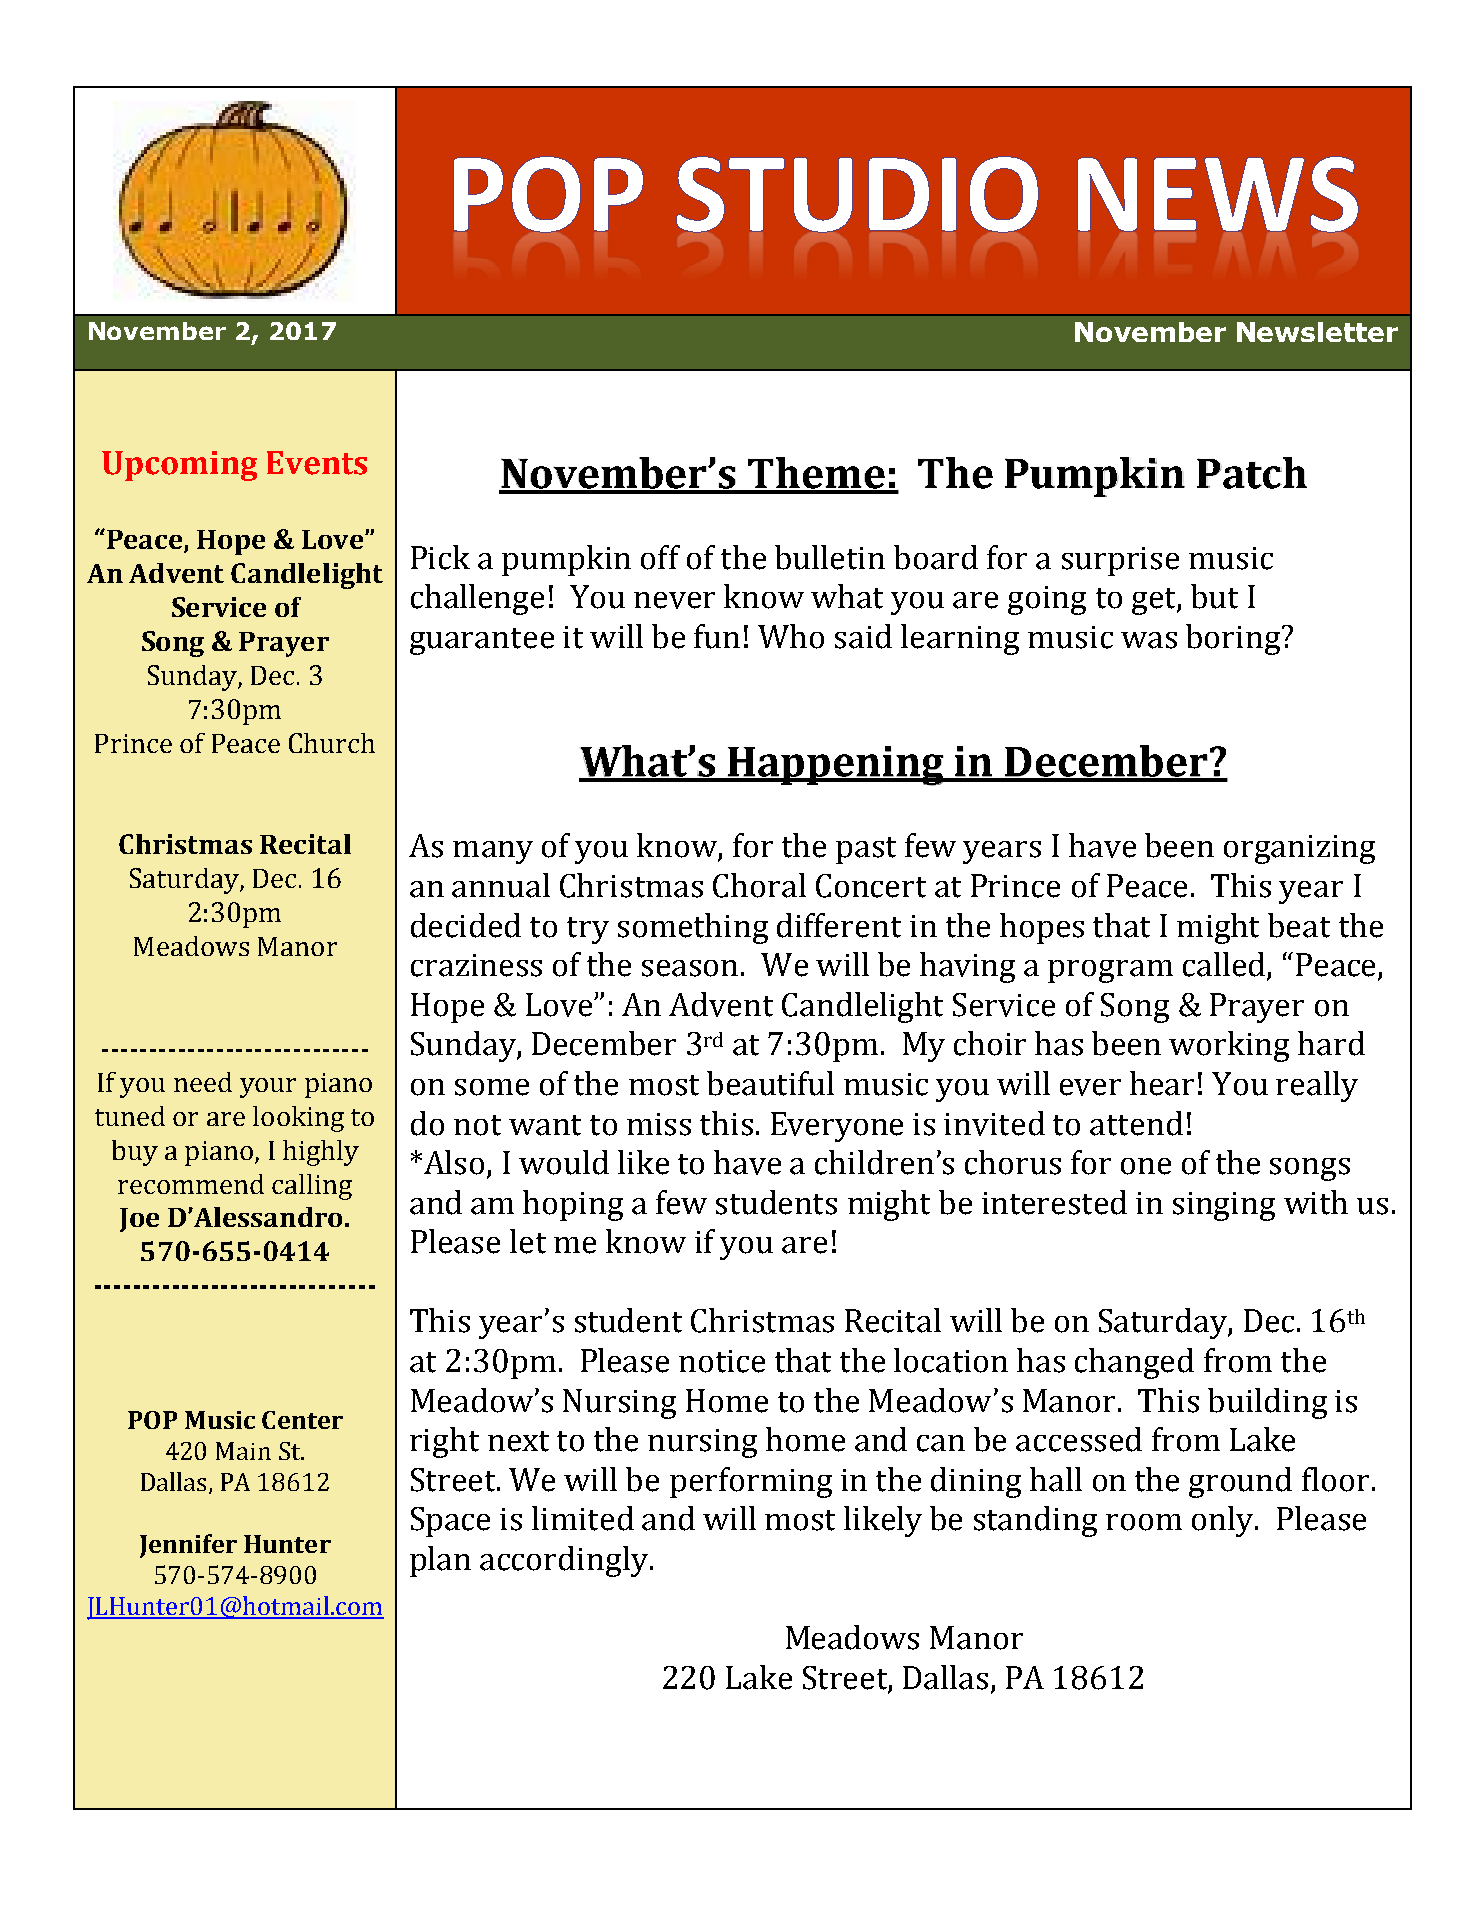  I want to click on decided, so click(466, 925).
